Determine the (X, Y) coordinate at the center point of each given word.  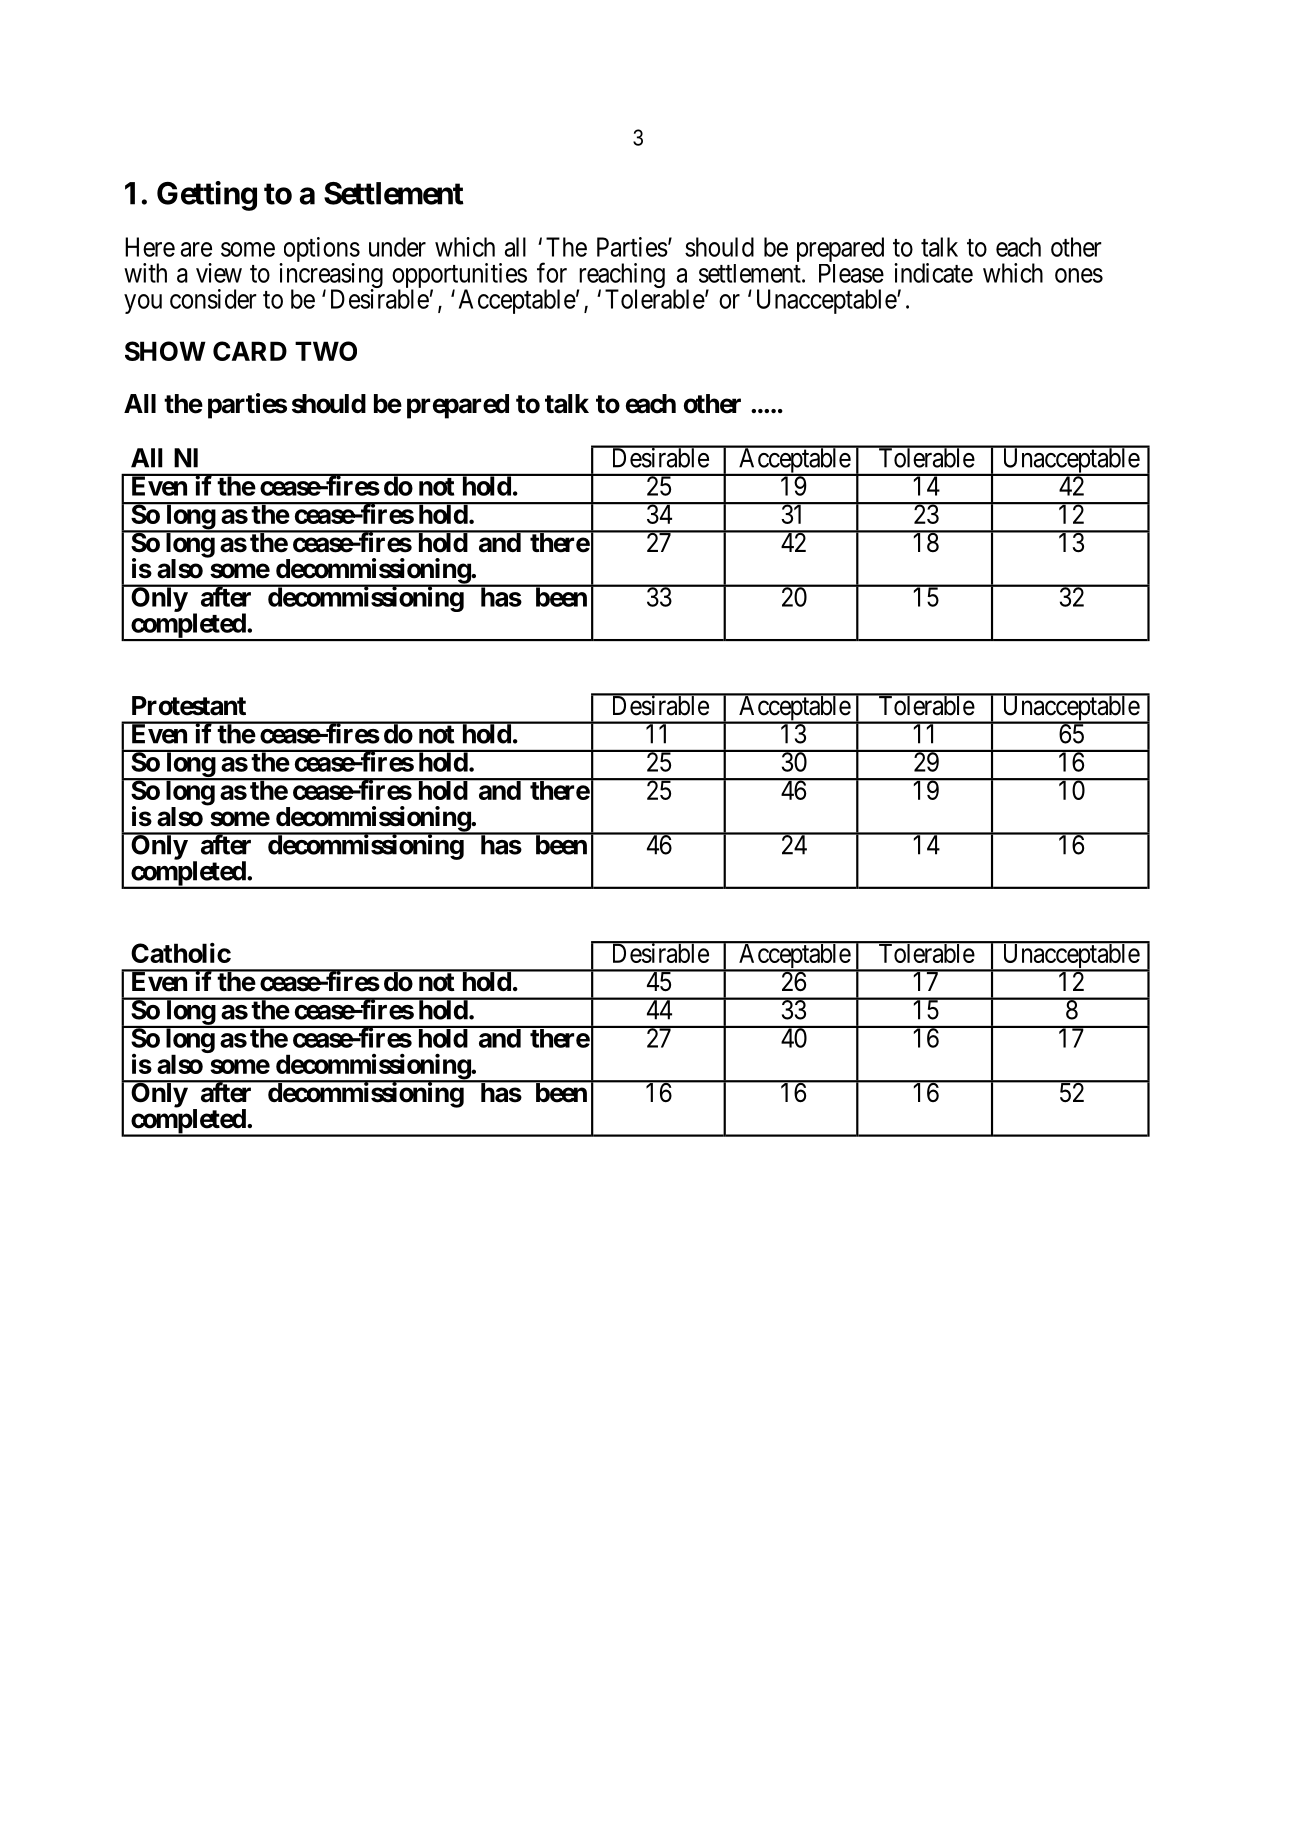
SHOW (165, 351)
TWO (326, 351)
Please (851, 273)
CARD (250, 351)
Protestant (189, 706)
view (219, 273)
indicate (933, 273)
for (552, 272)
